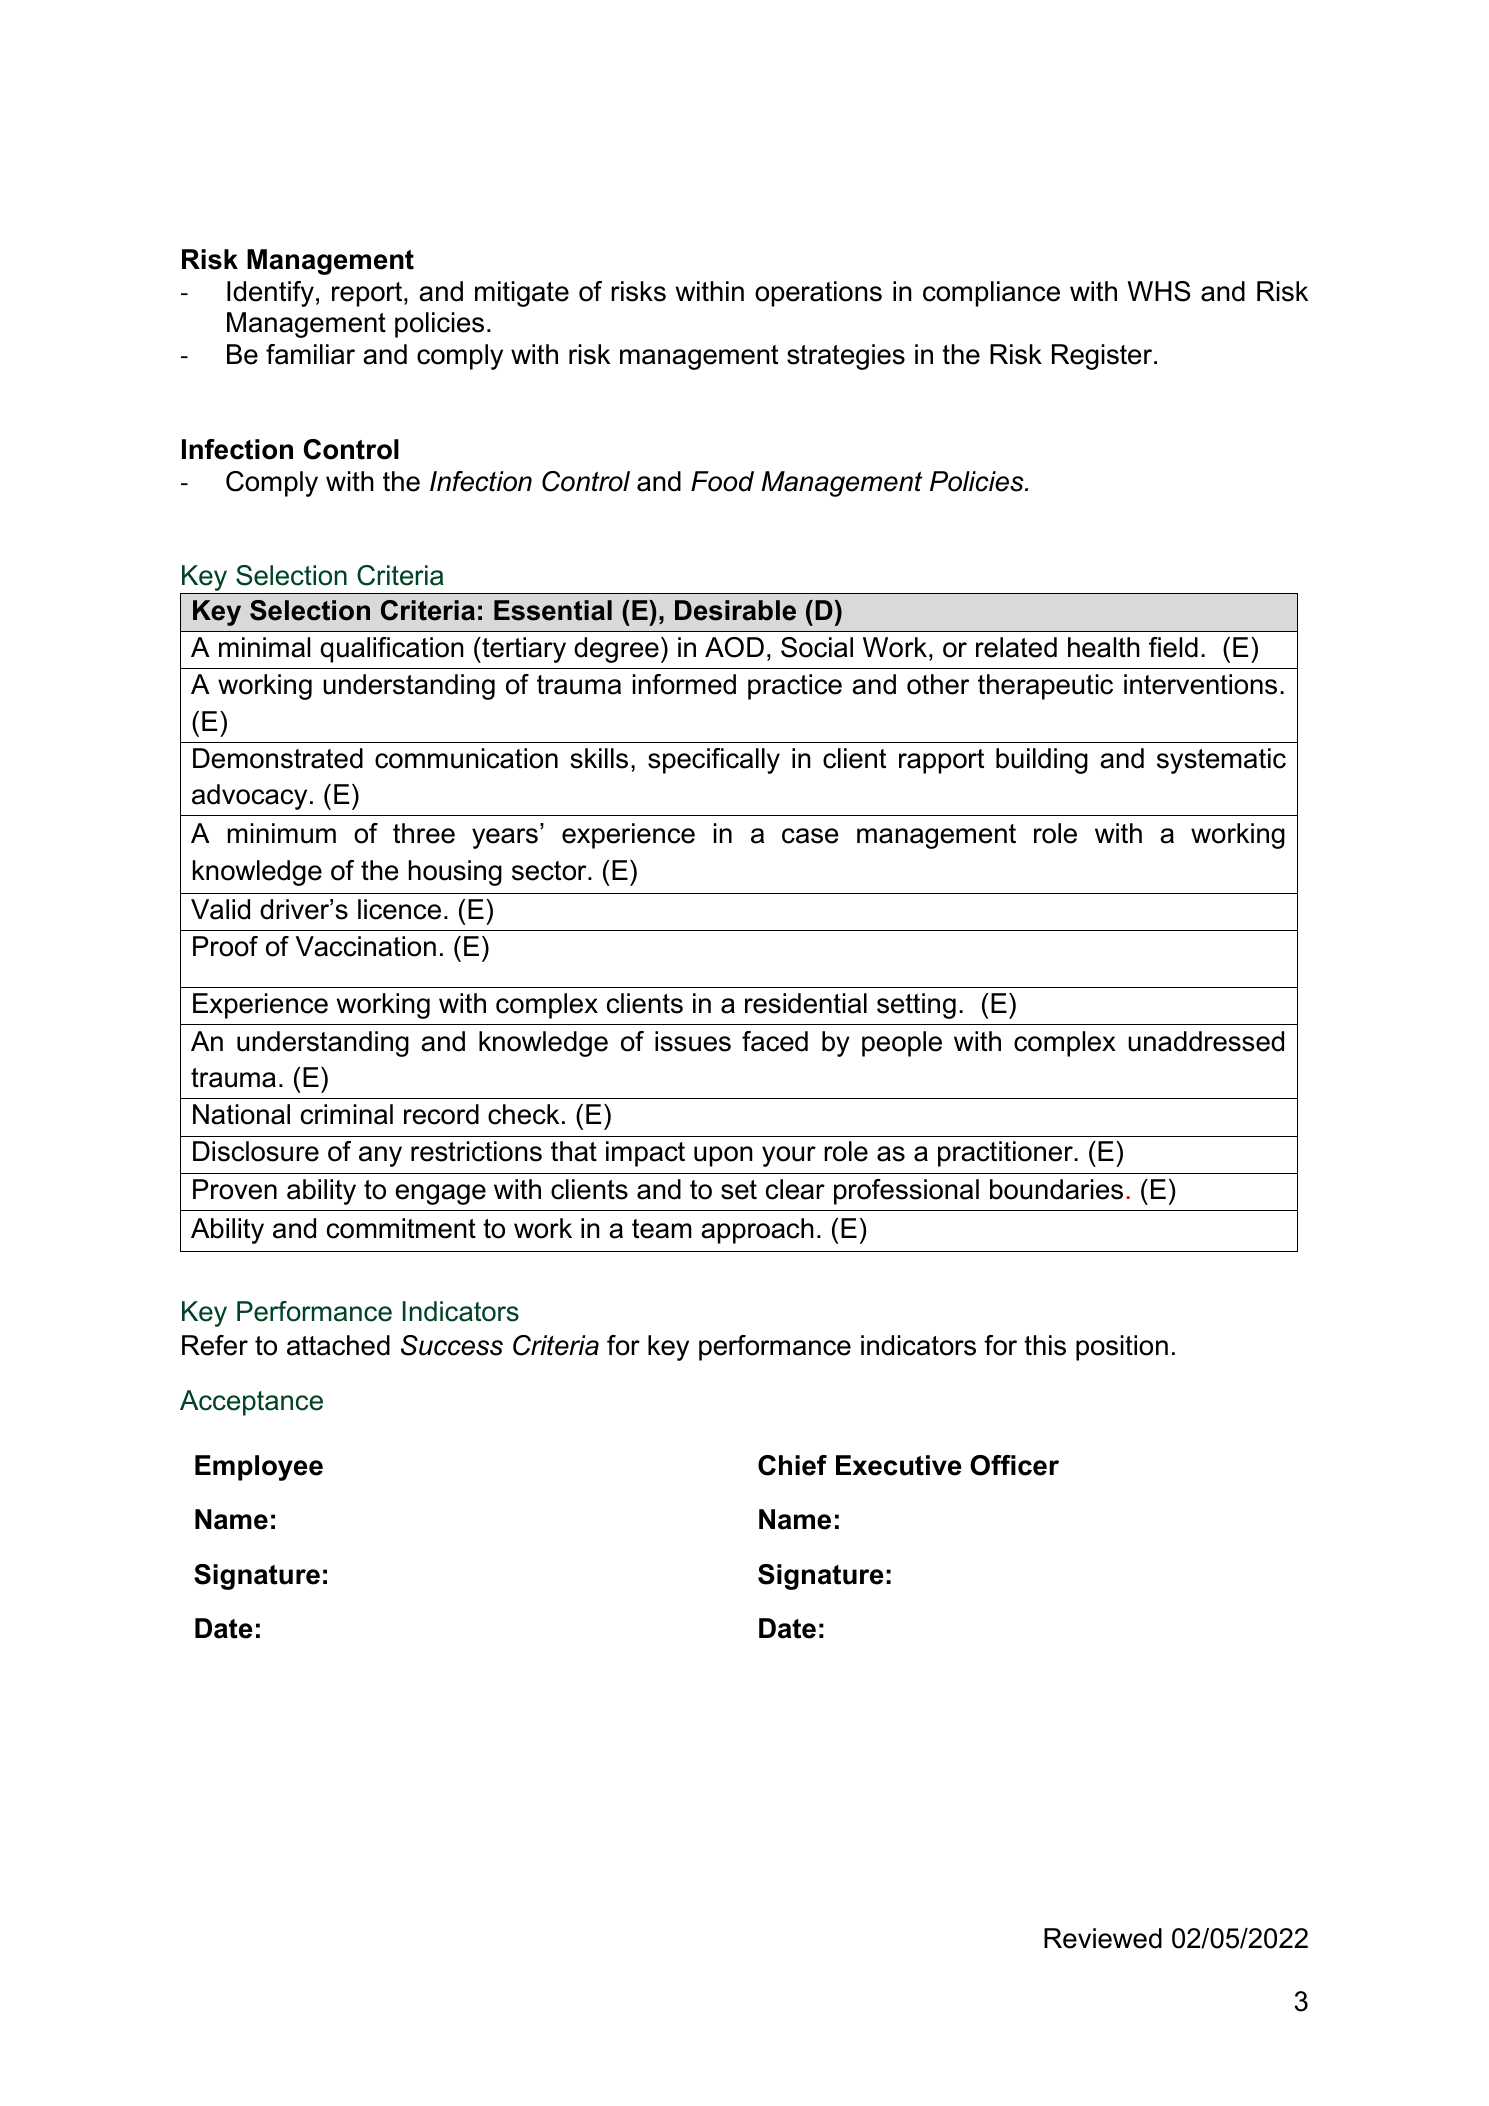  Describe the element at coordinates (1103, 357) in the document. I see `Register` at that location.
